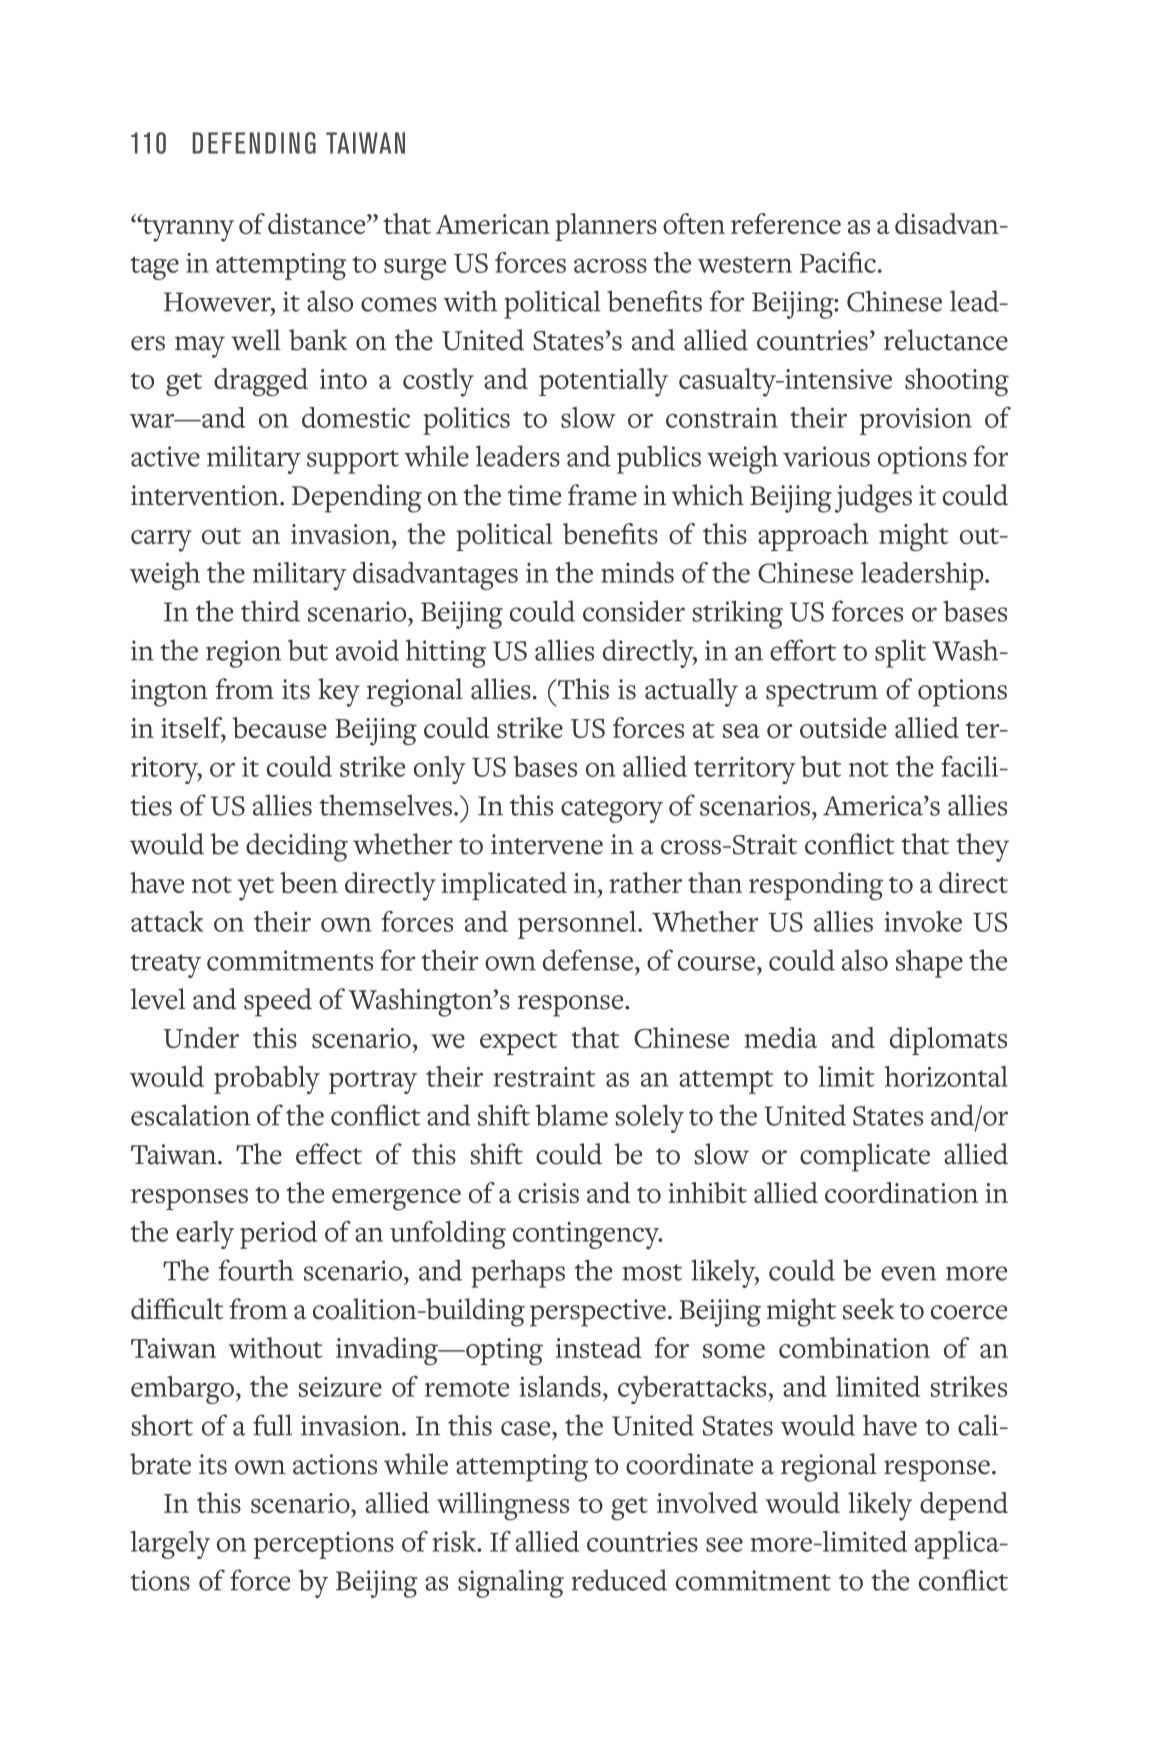 This page has width=1171, height=1756. Describe the element at coordinates (170, 1545) in the page. I see `largely` at that location.
